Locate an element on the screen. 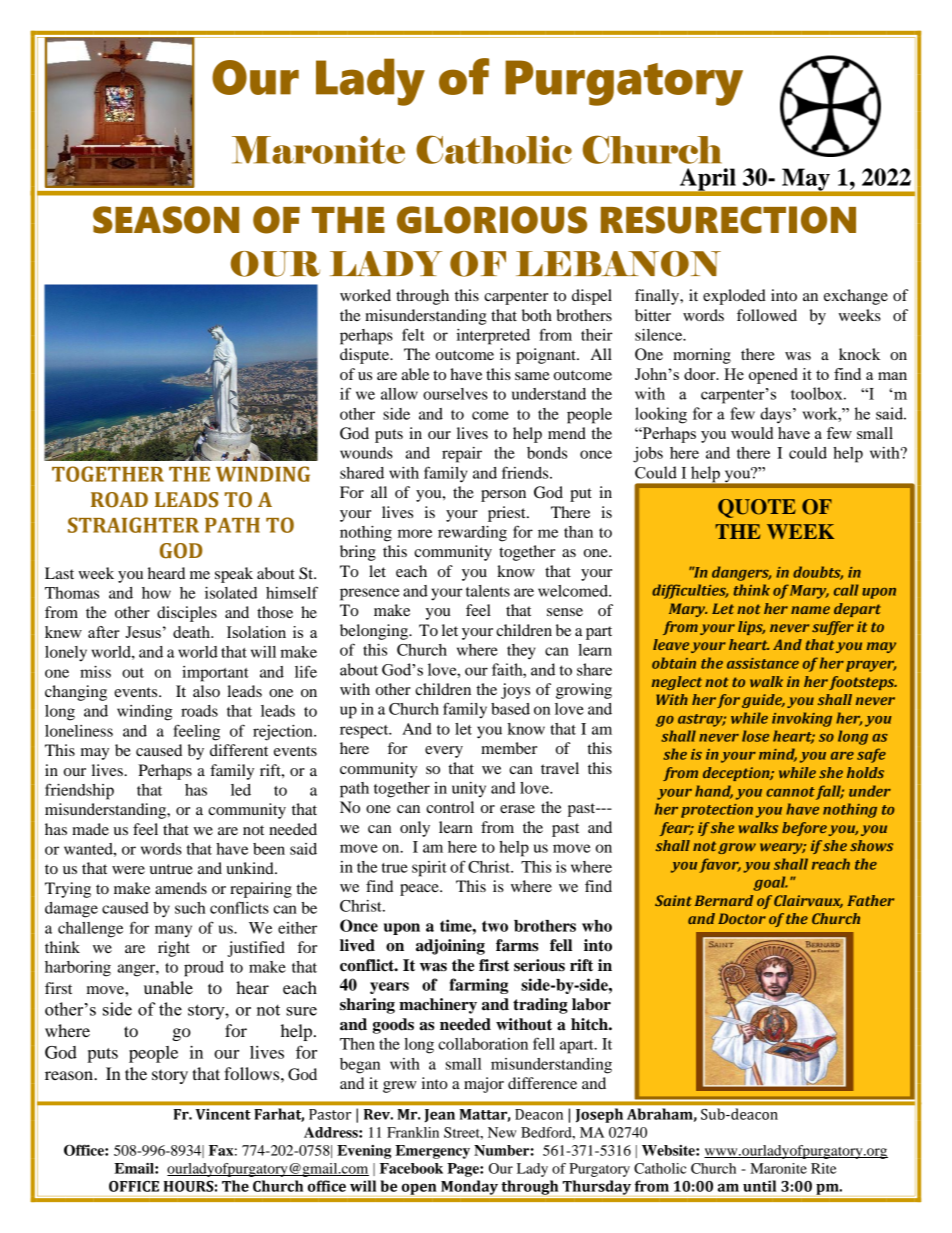 The height and width of the screenshot is (1233, 952). Emergency is located at coordinates (432, 1152).
